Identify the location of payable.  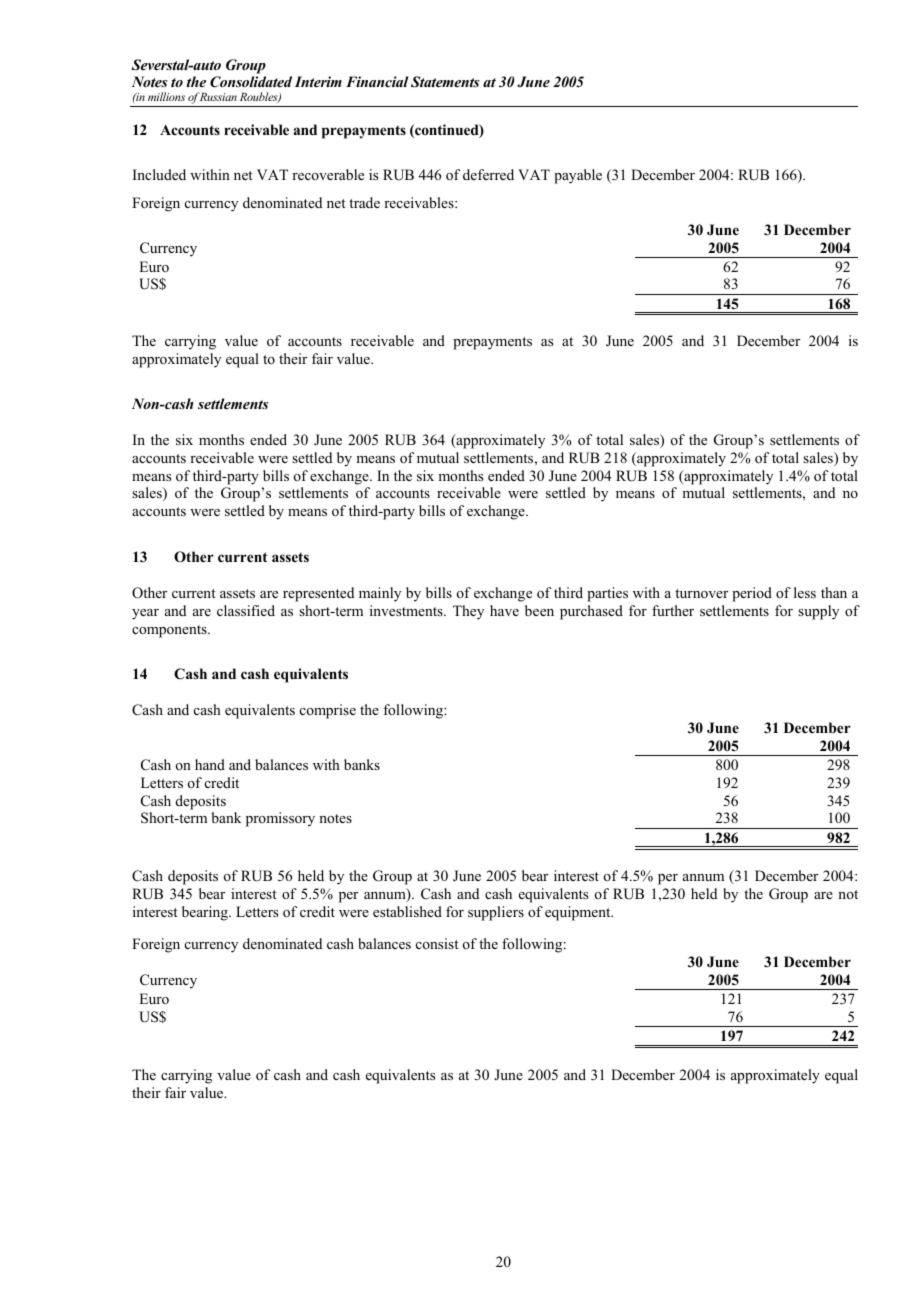
(578, 176).
